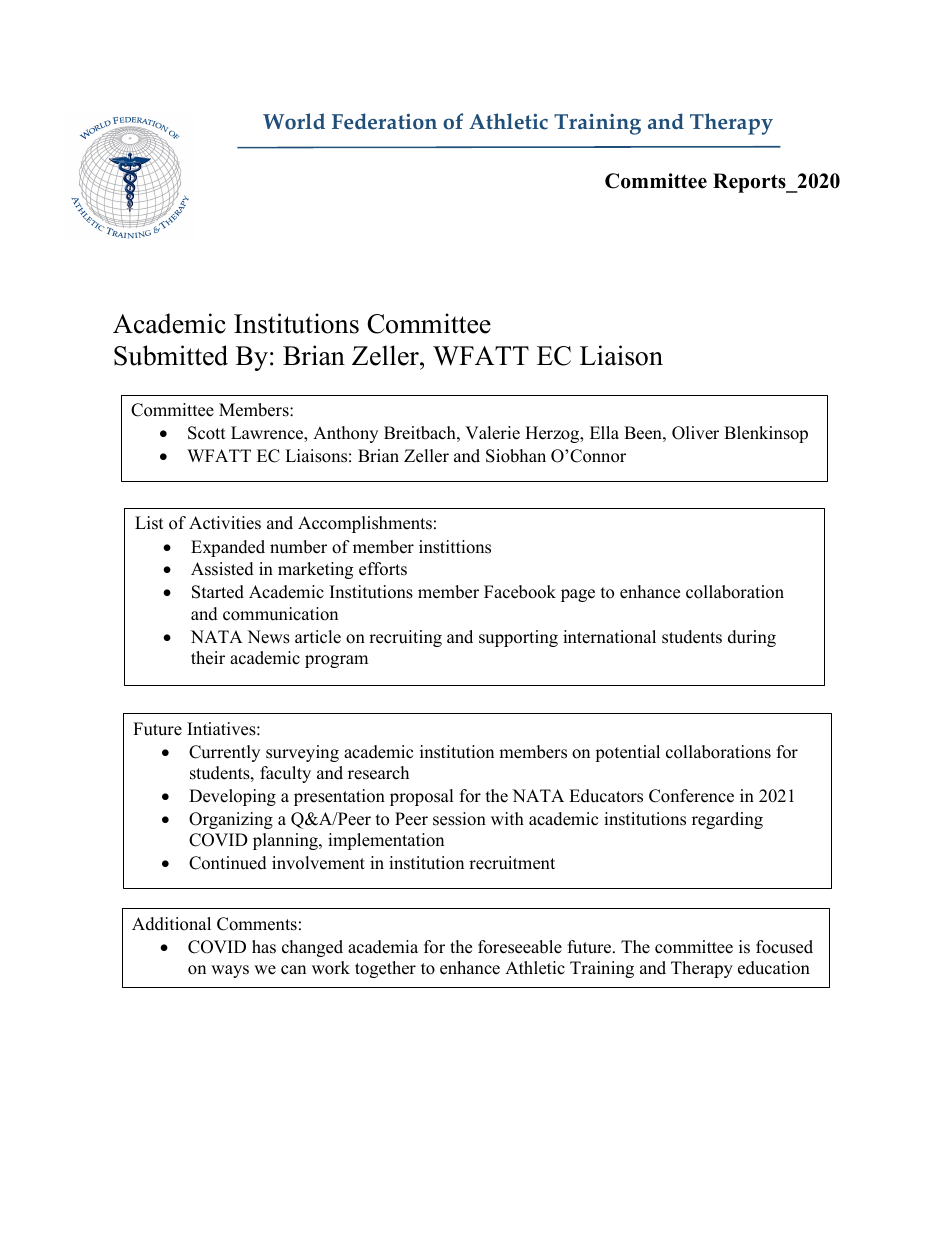 The image size is (952, 1233). Describe the element at coordinates (264, 947) in the page. I see `has` at that location.
